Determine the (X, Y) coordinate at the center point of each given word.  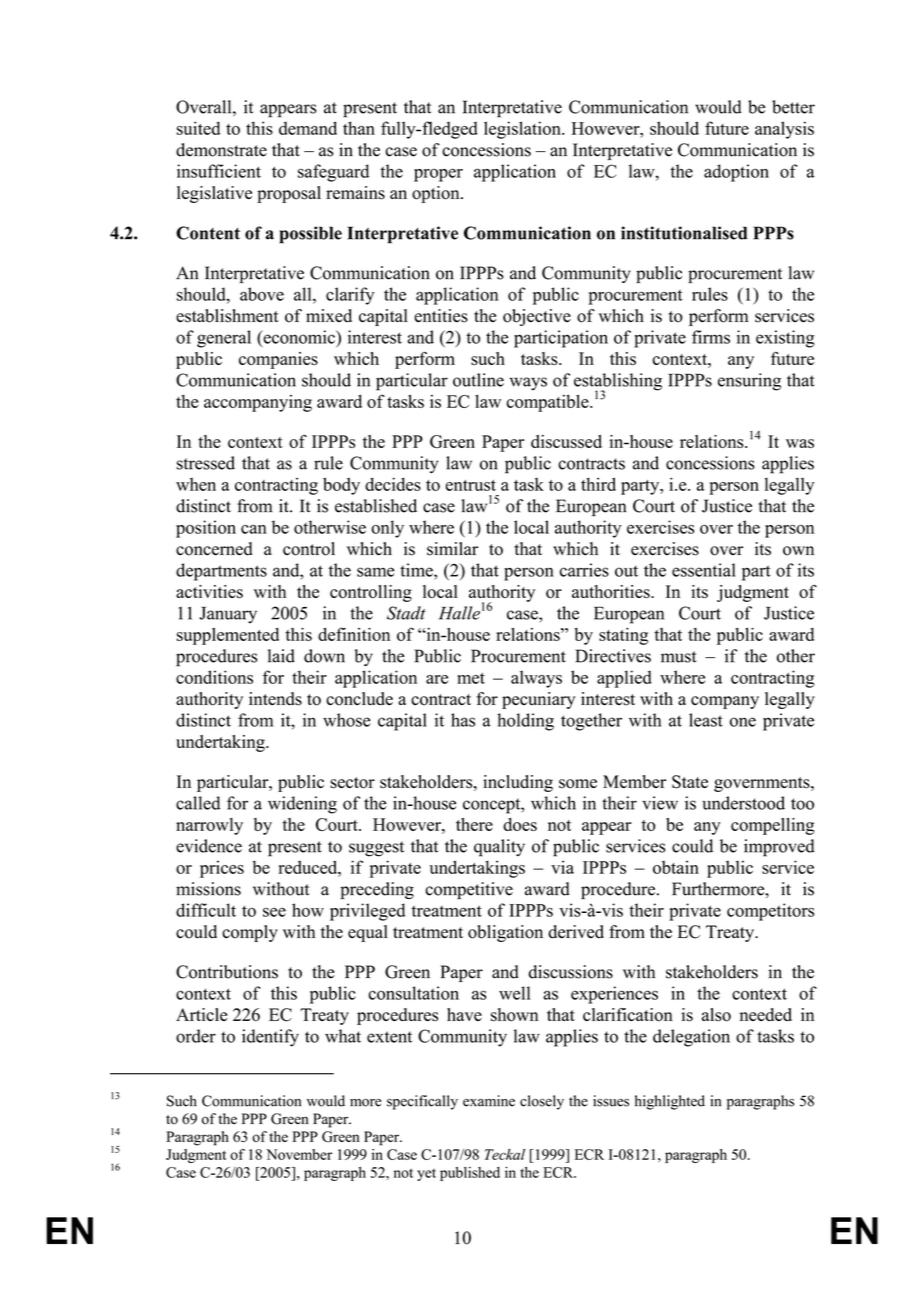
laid (281, 656)
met (471, 678)
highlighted (670, 1102)
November (299, 1154)
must (679, 657)
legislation (523, 130)
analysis (784, 130)
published (470, 1174)
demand (308, 128)
